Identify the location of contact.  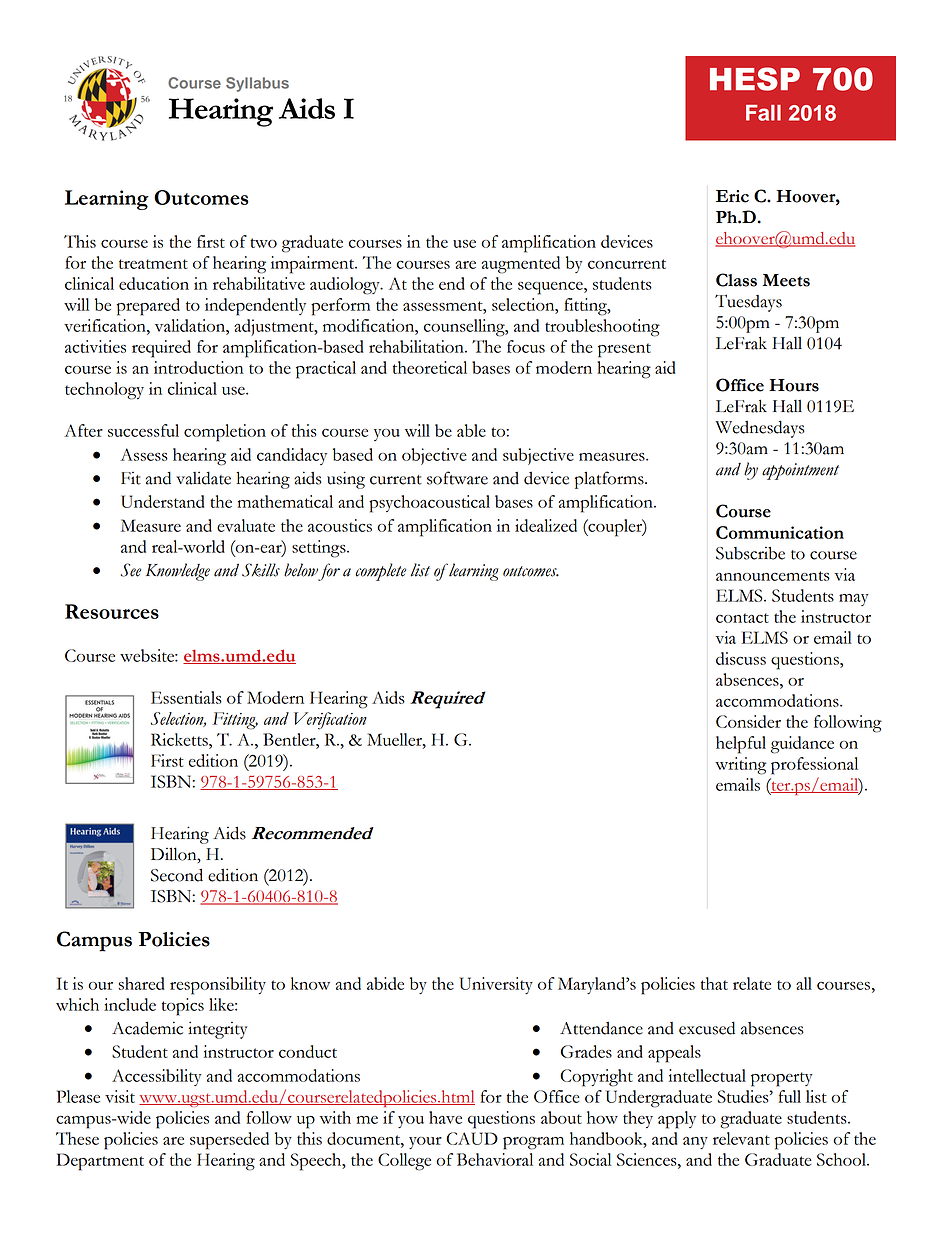
(742, 618).
